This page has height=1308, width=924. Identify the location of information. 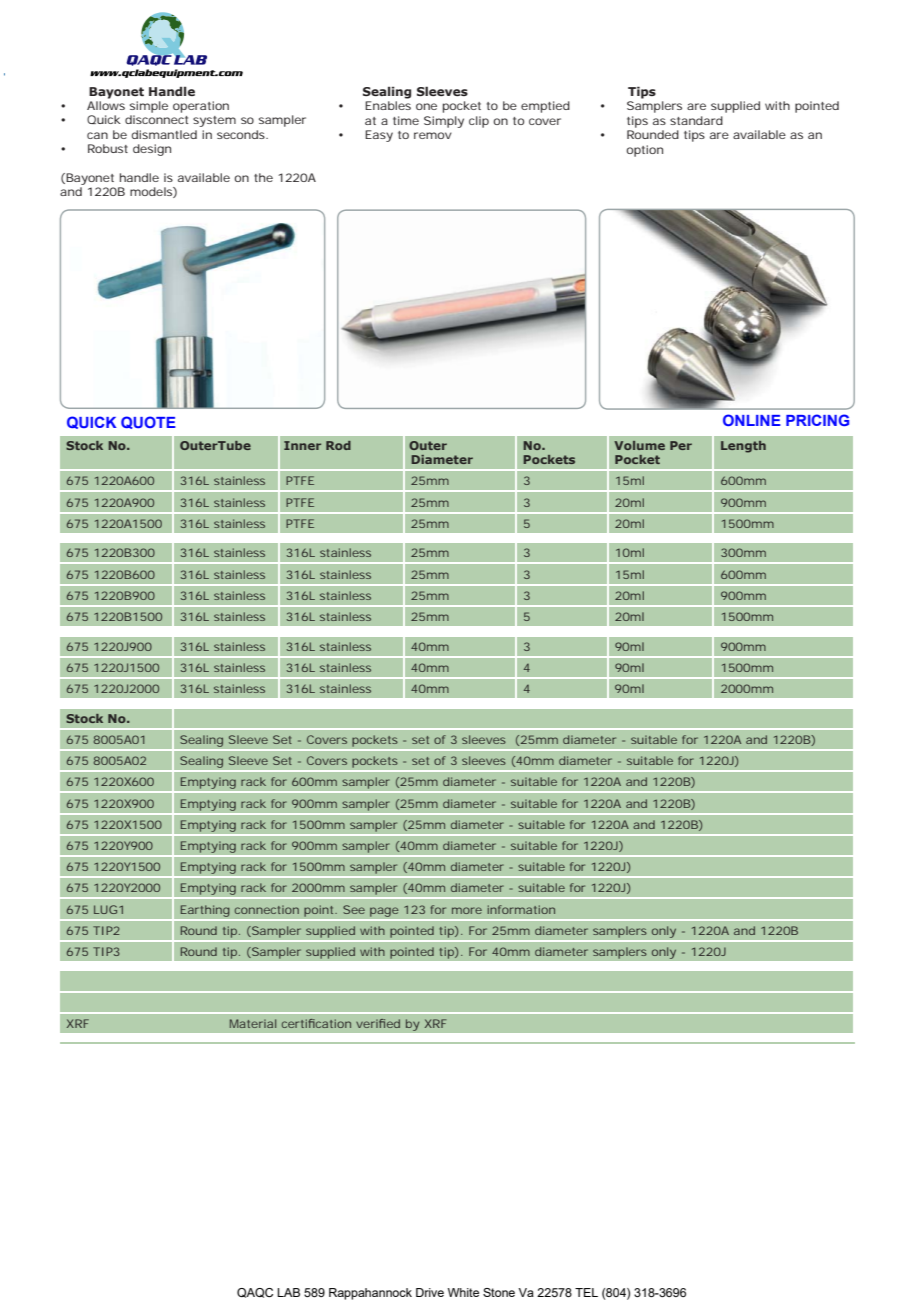
(521, 909).
